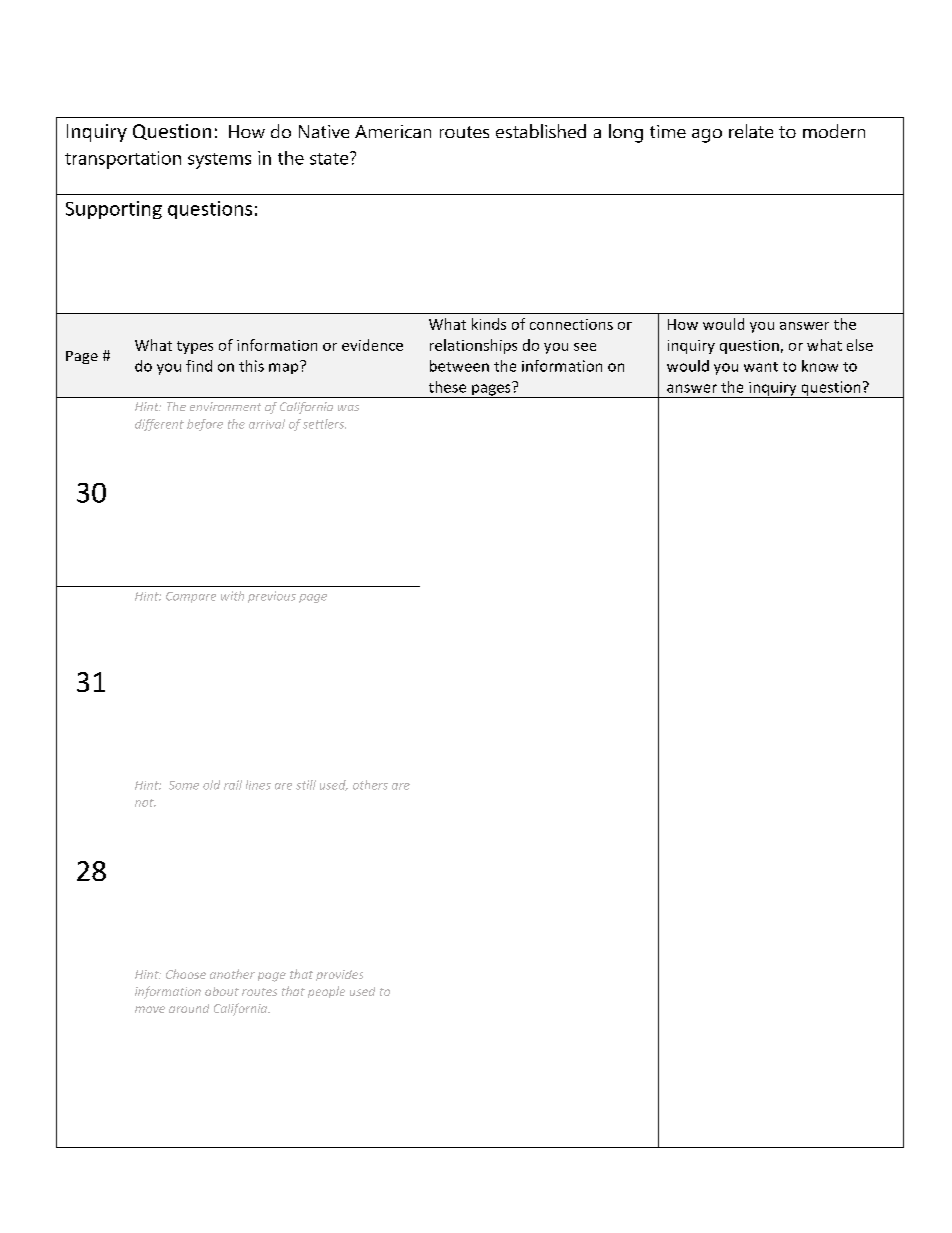  Describe the element at coordinates (306, 785) in the screenshot. I see `still` at that location.
